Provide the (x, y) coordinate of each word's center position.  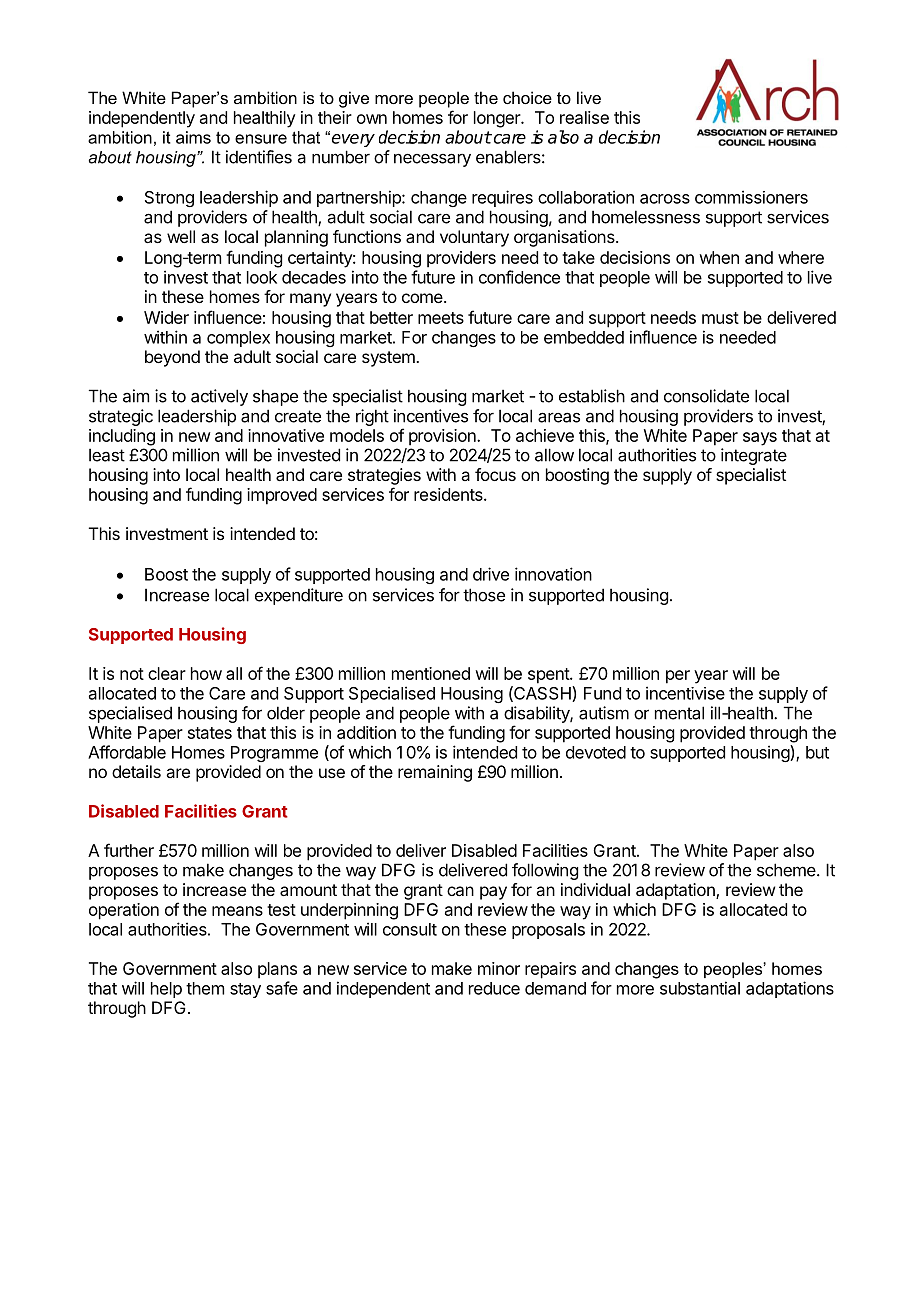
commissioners (751, 197)
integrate (754, 456)
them (205, 988)
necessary (432, 160)
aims (193, 137)
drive (491, 574)
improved (282, 496)
